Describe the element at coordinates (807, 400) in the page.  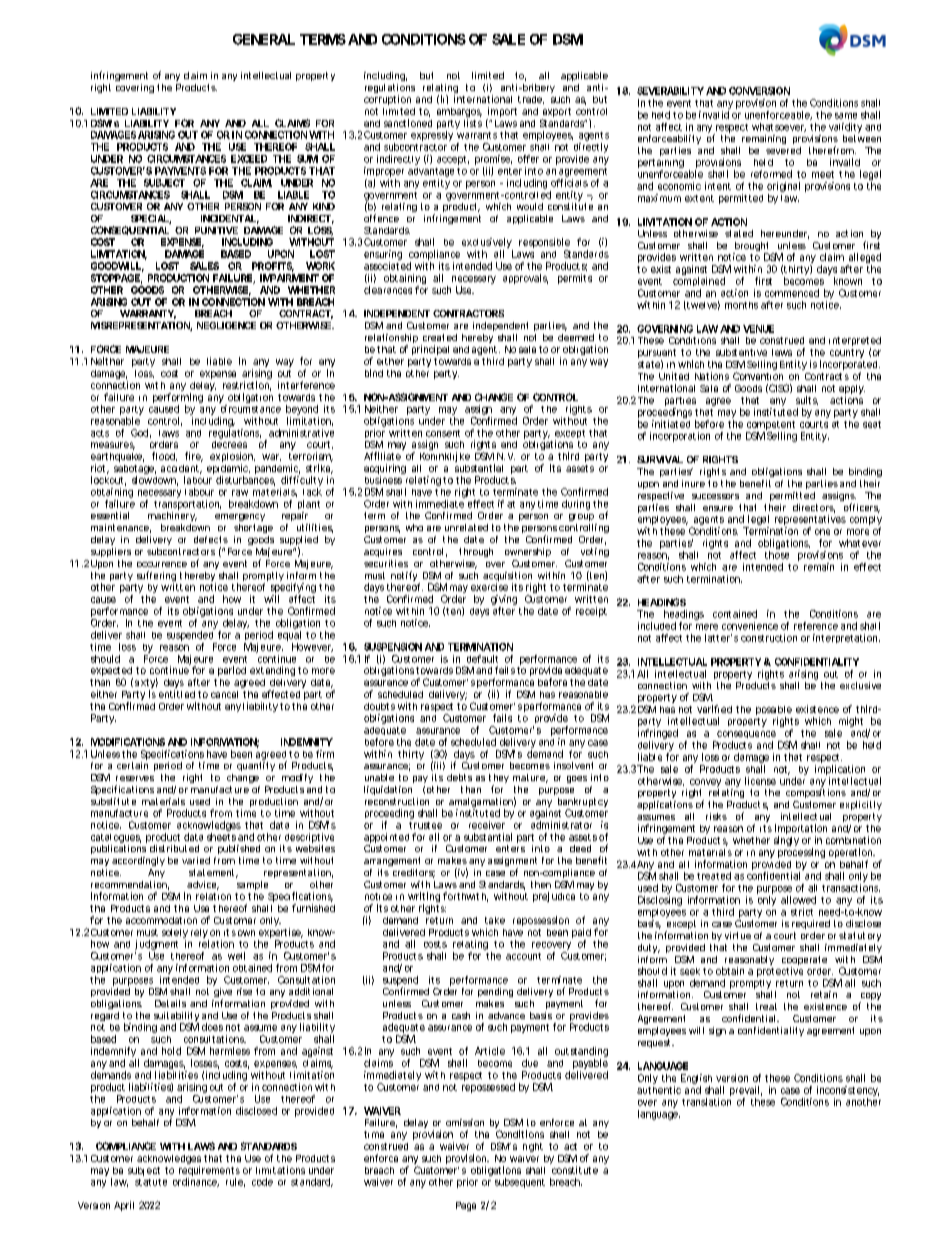
I see `suits` at that location.
